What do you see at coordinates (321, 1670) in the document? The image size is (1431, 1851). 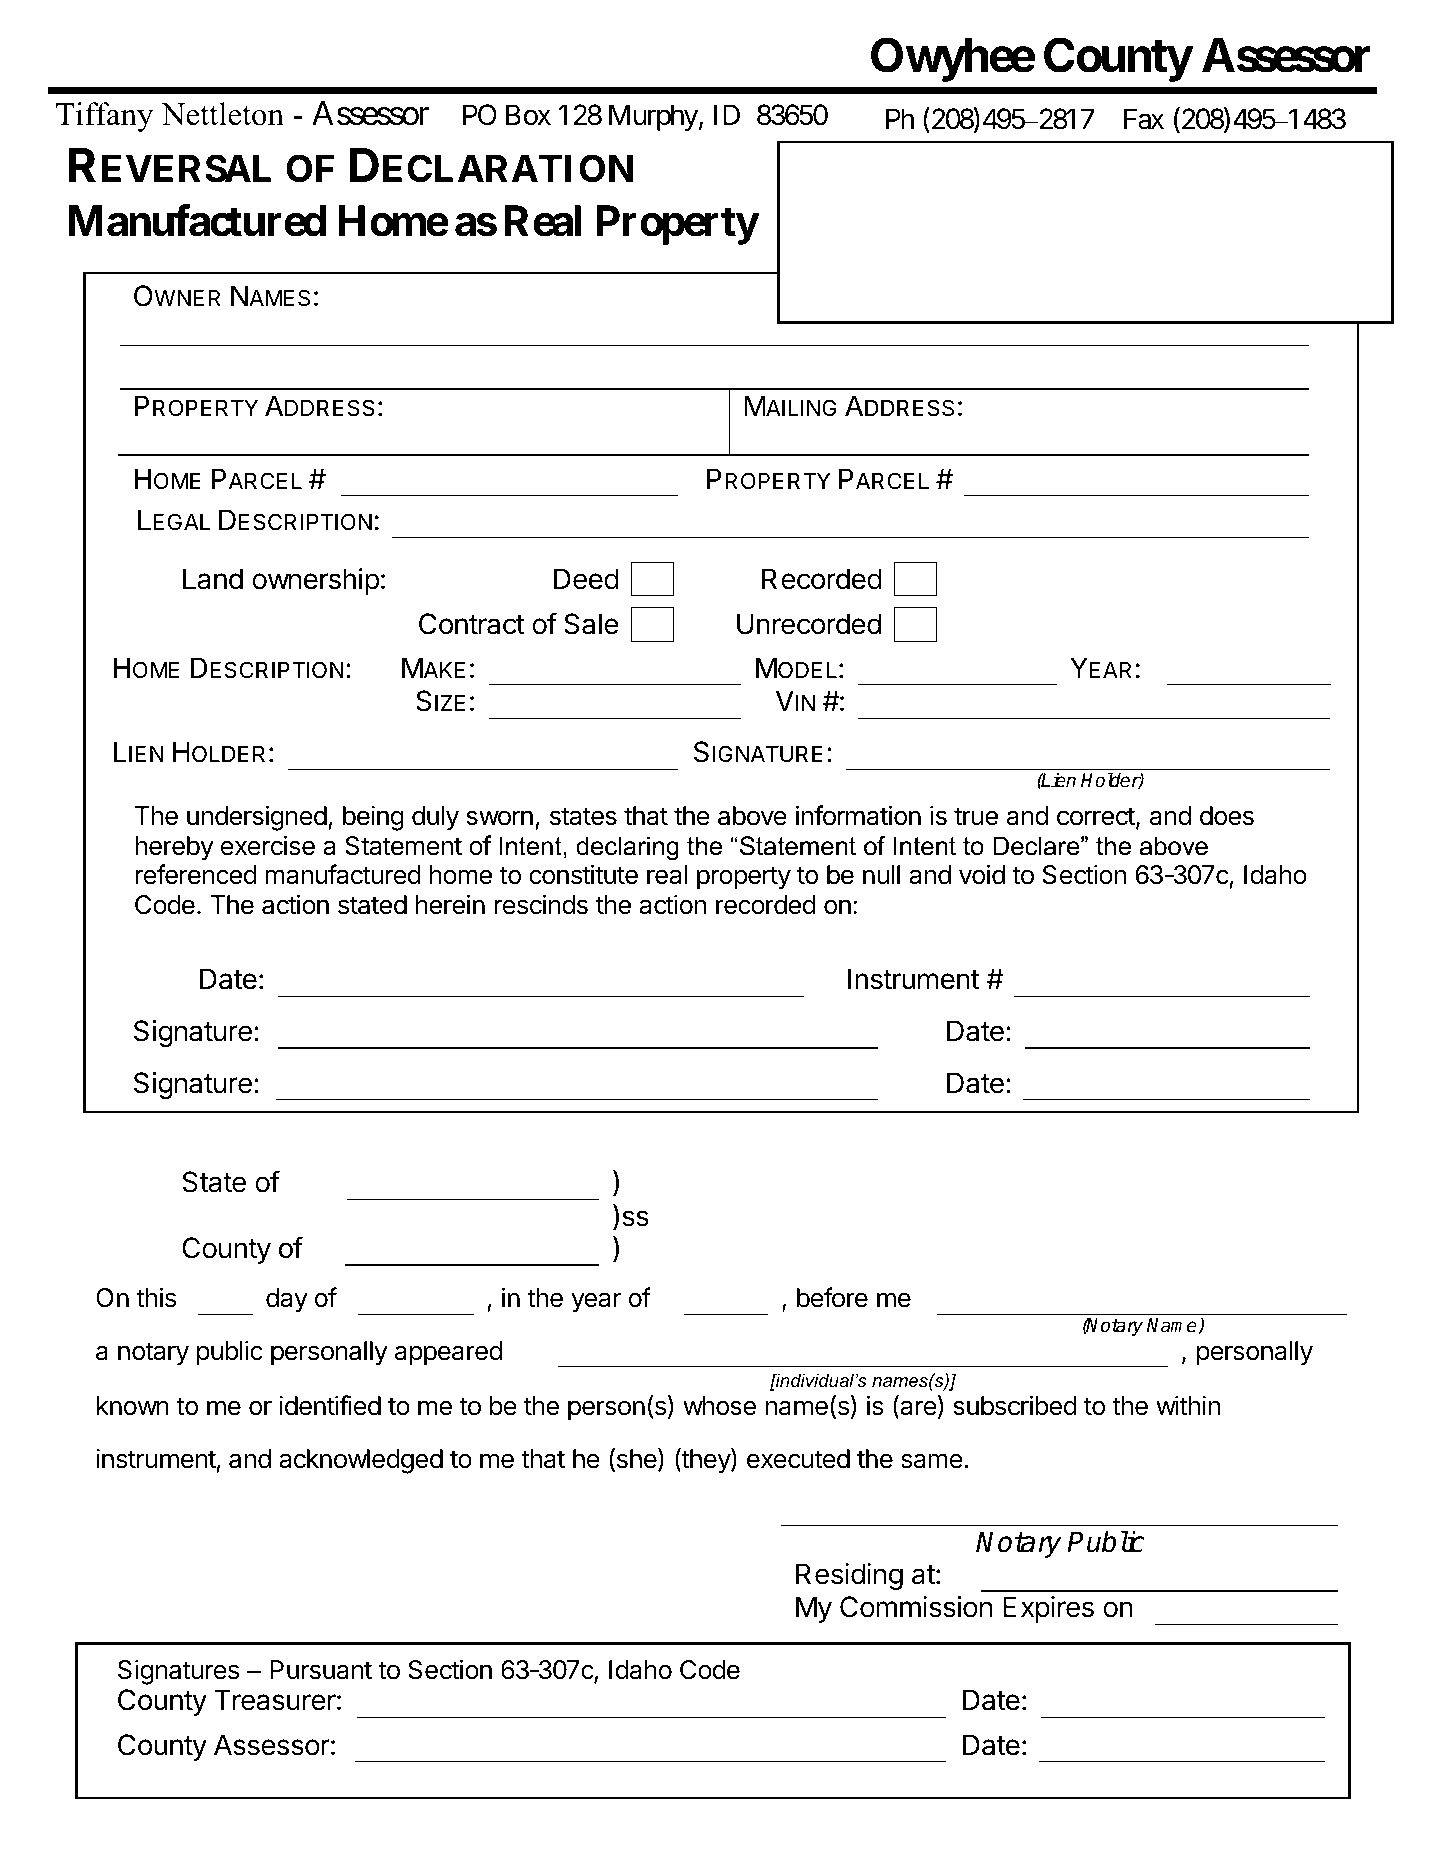 I see `Pursuant` at bounding box center [321, 1670].
